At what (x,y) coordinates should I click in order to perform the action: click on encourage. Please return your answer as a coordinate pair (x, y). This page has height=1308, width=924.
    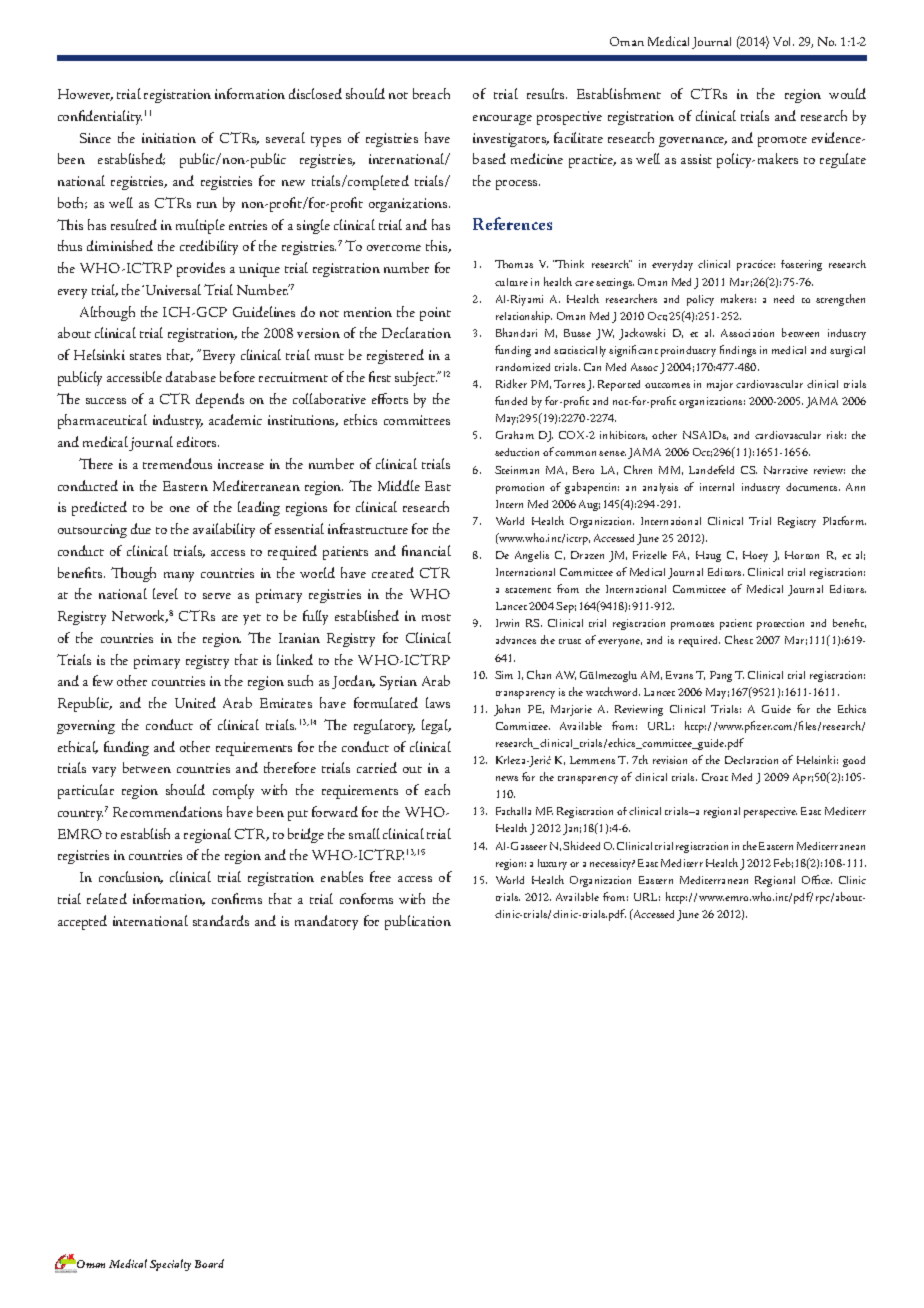
    Looking at the image, I should click on (502, 120).
